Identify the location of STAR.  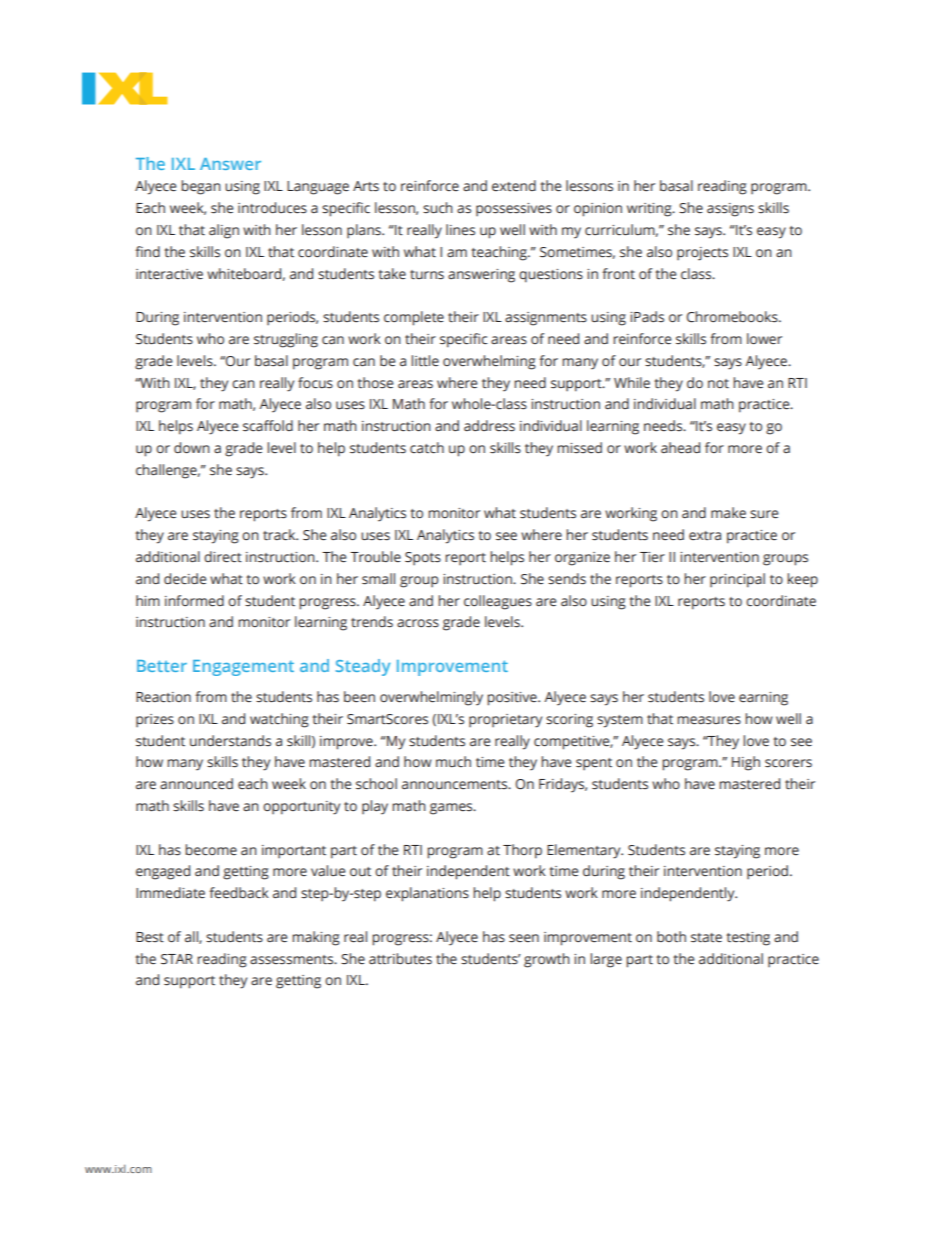
(177, 959).
